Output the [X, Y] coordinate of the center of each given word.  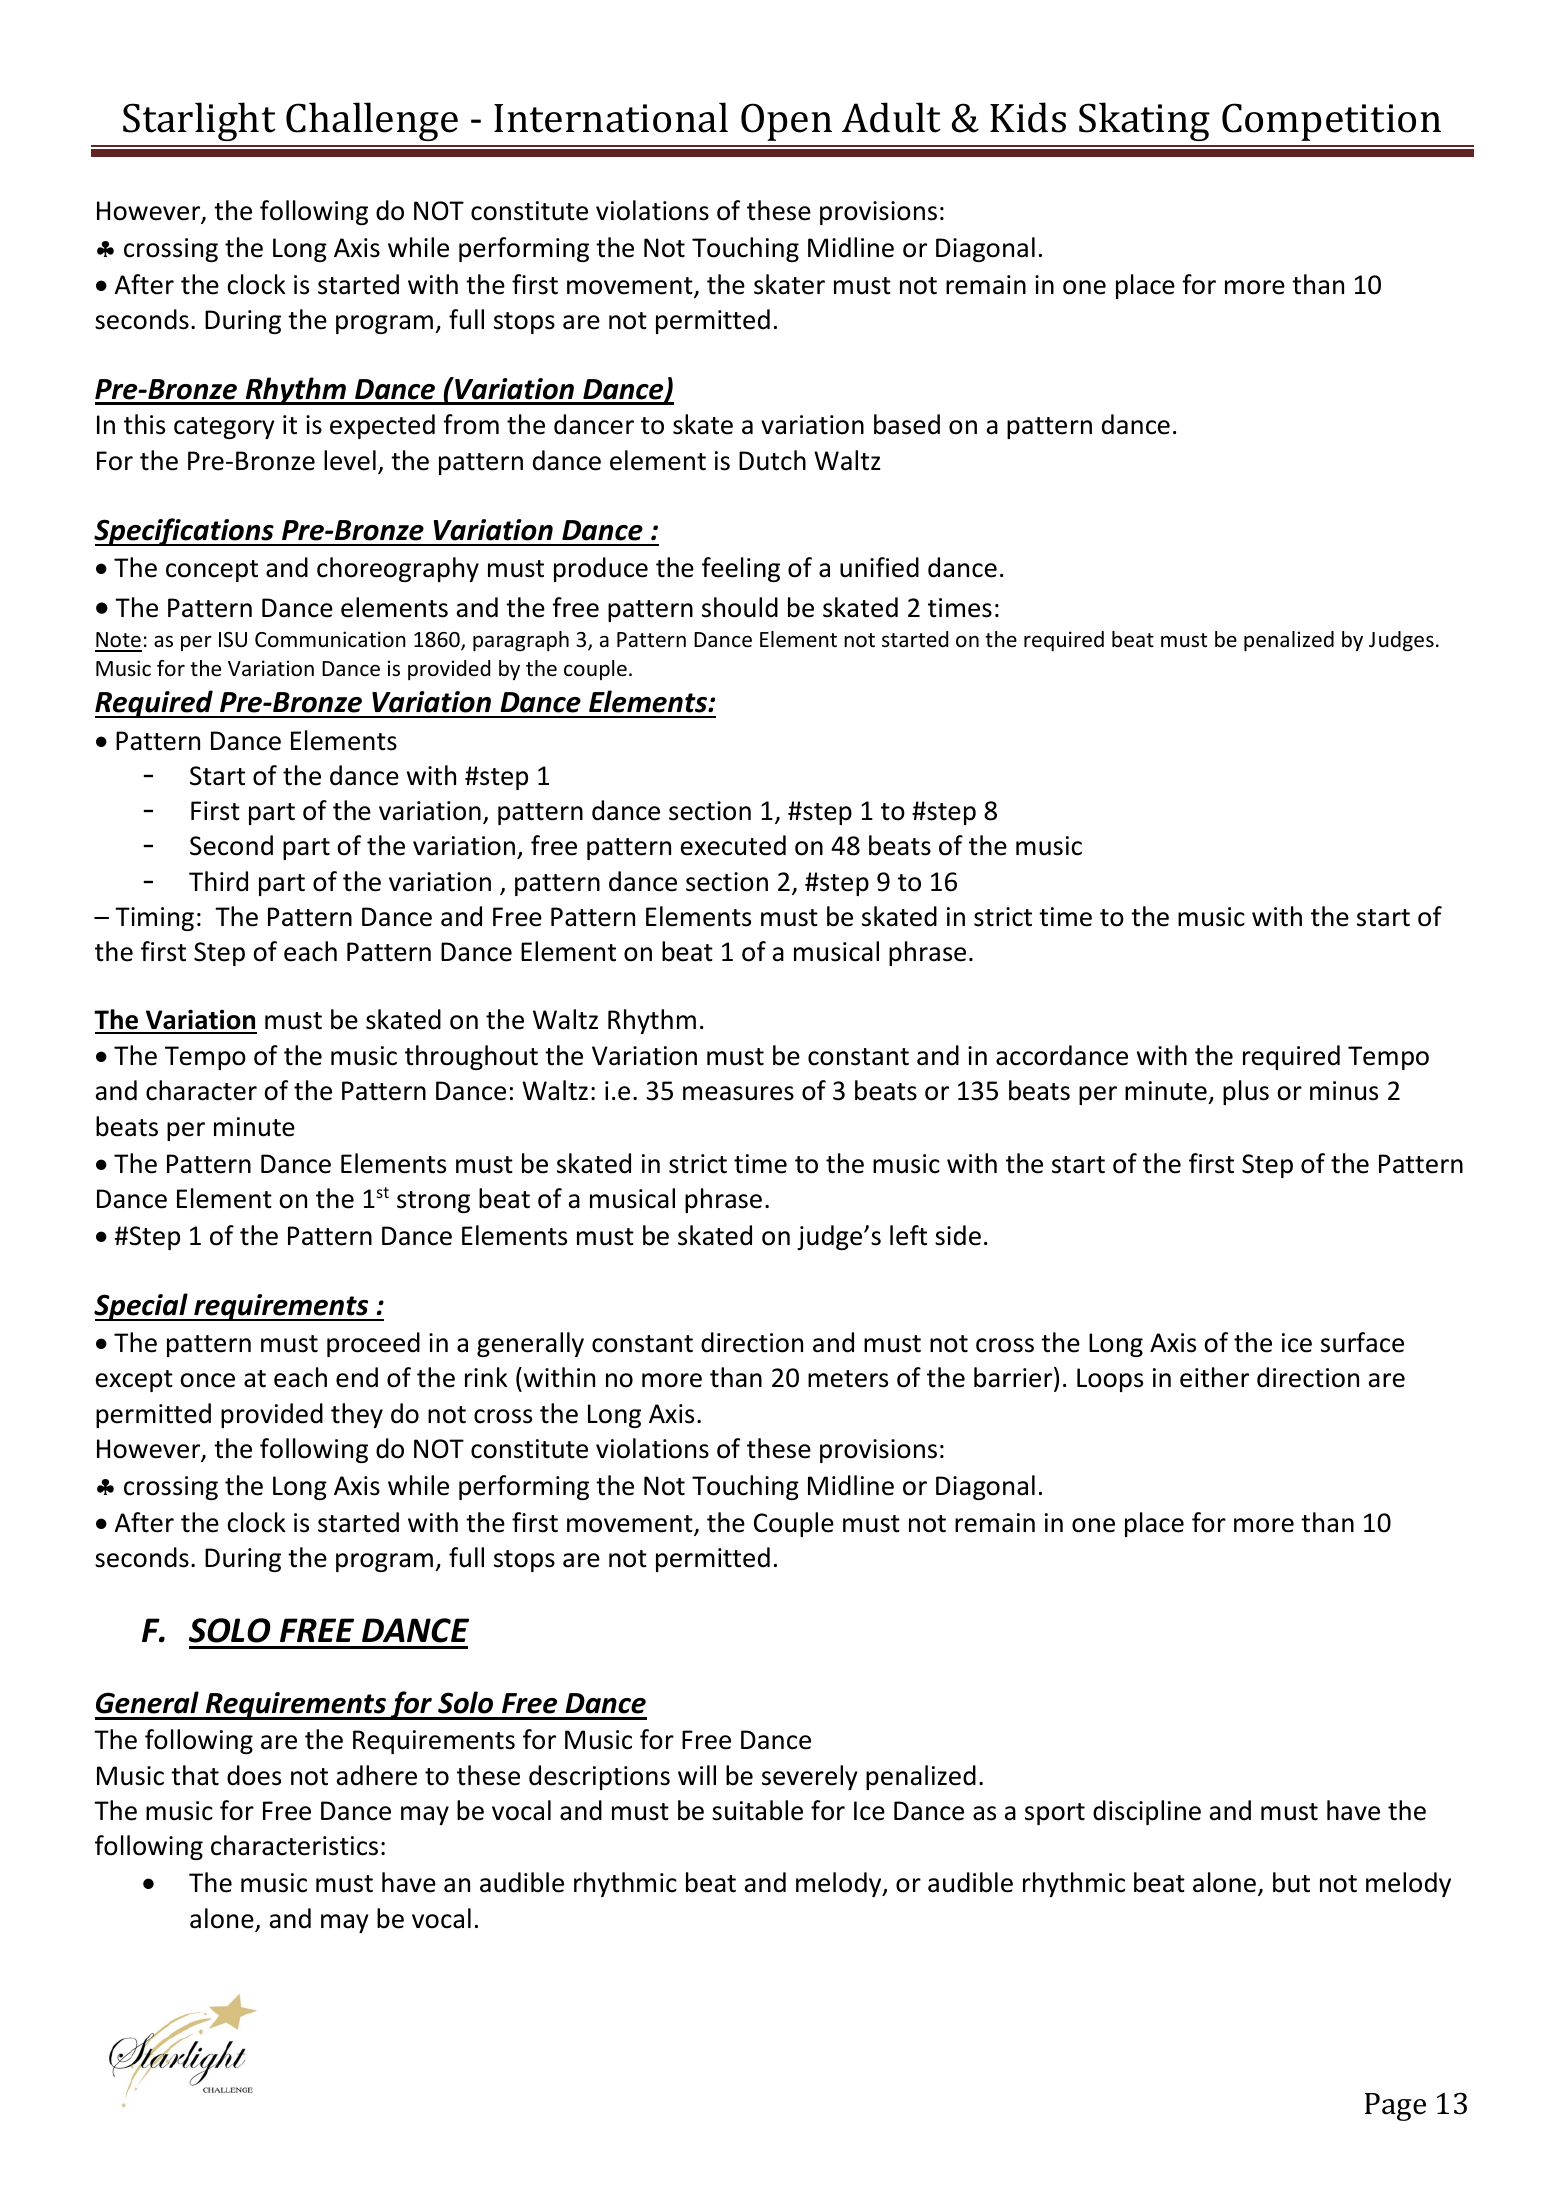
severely [810, 1777]
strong [433, 1202]
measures [738, 1093]
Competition [1331, 122]
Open [786, 122]
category [224, 428]
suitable [757, 1810]
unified [879, 567]
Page [1395, 2107]
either [1214, 1377]
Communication [330, 639]
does [254, 1775]
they [357, 1415]
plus [1246, 1092]
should [740, 607]
